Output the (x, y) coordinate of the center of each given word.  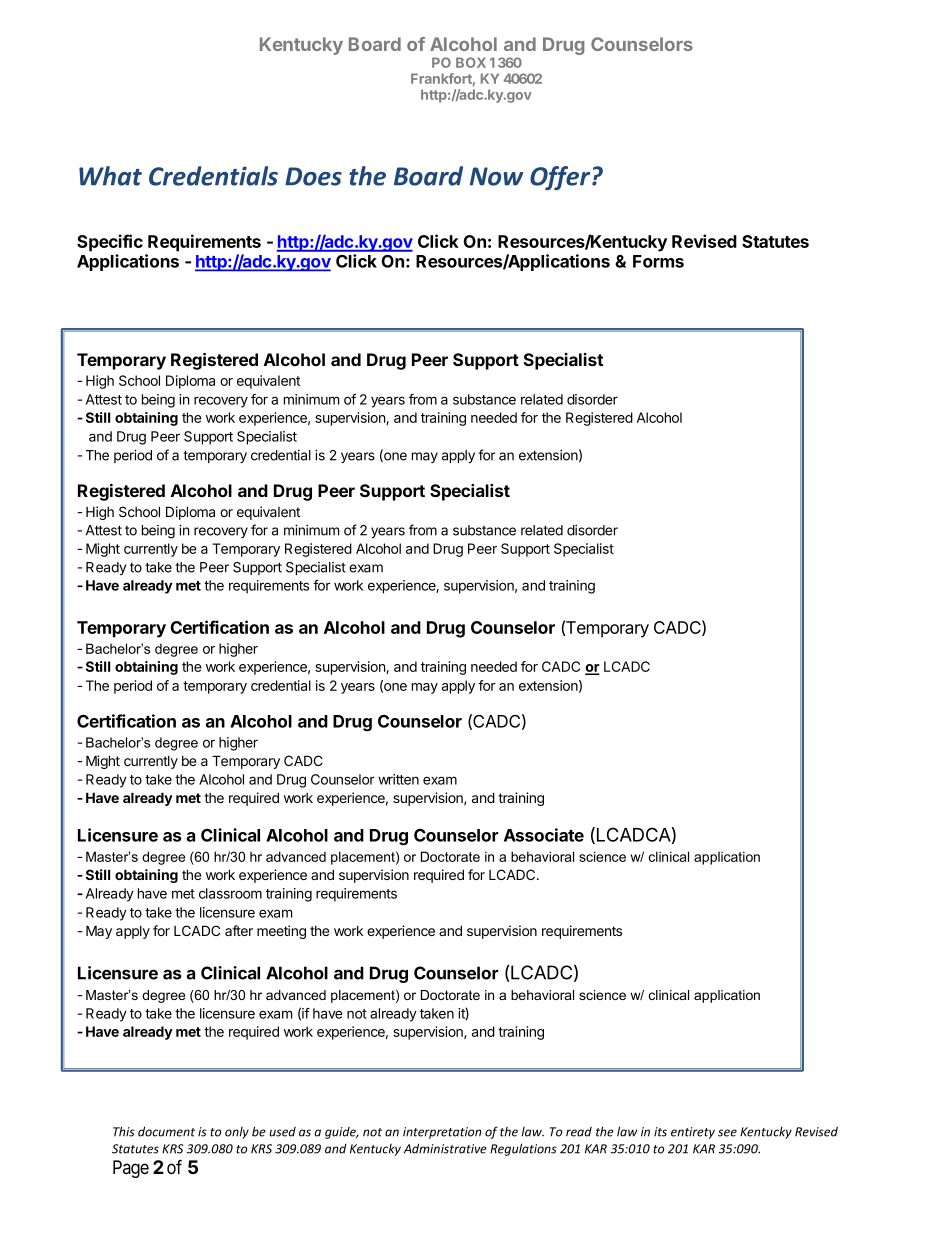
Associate (544, 835)
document (166, 1131)
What (110, 176)
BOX (471, 62)
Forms (658, 261)
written (398, 779)
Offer (561, 178)
